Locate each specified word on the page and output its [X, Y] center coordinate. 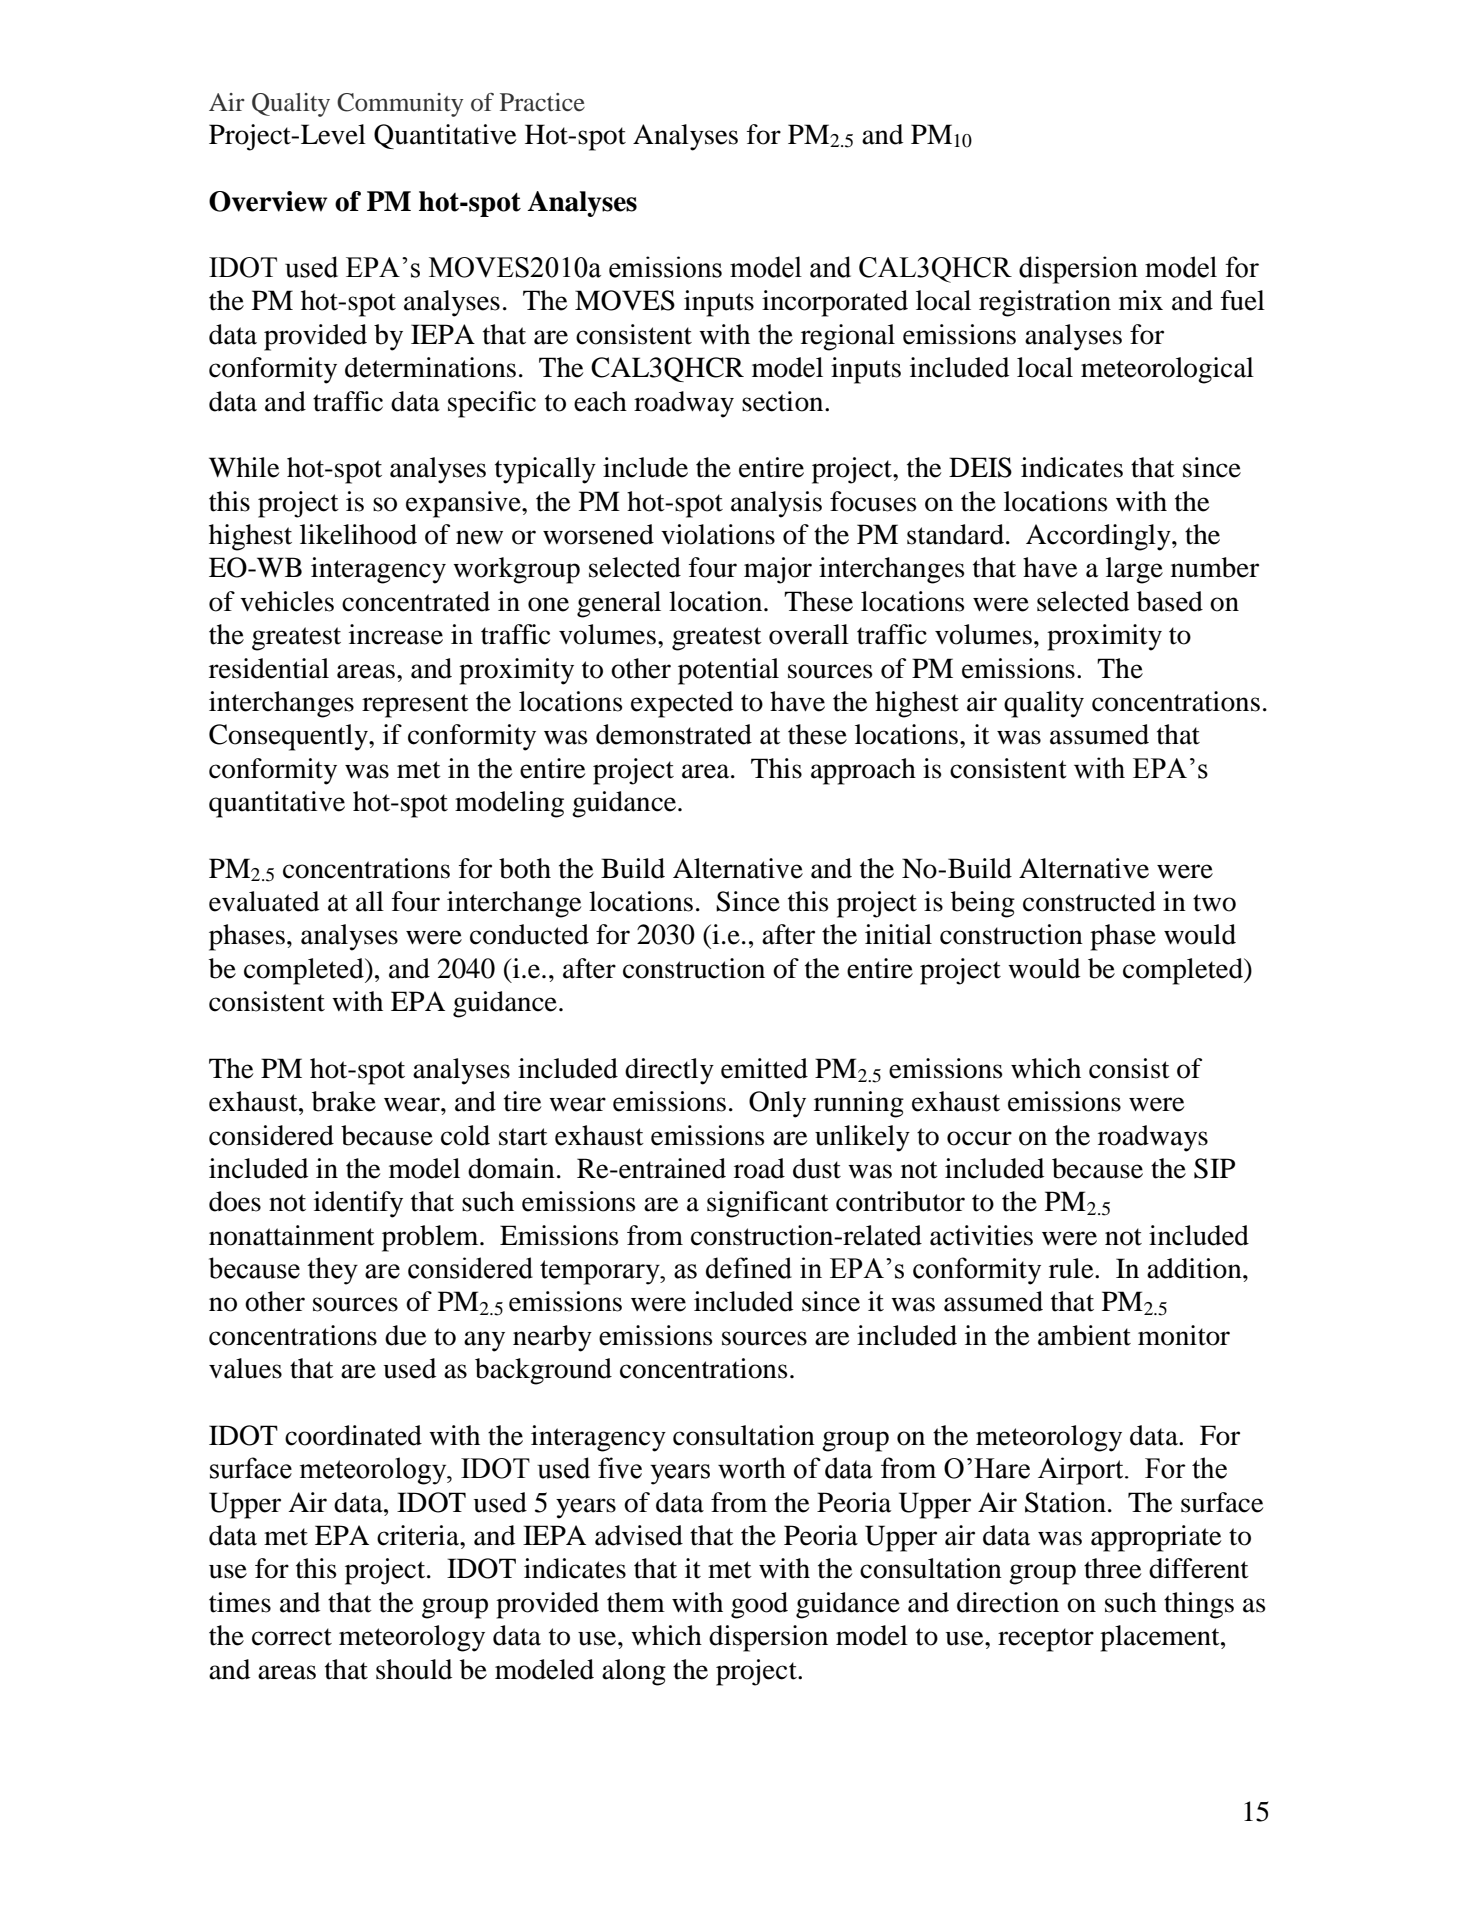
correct [292, 1637]
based [1170, 601]
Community [400, 105]
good [759, 1605]
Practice [542, 102]
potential [728, 671]
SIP [1214, 1168]
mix [1141, 300]
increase [396, 634]
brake [344, 1101]
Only [777, 1104]
